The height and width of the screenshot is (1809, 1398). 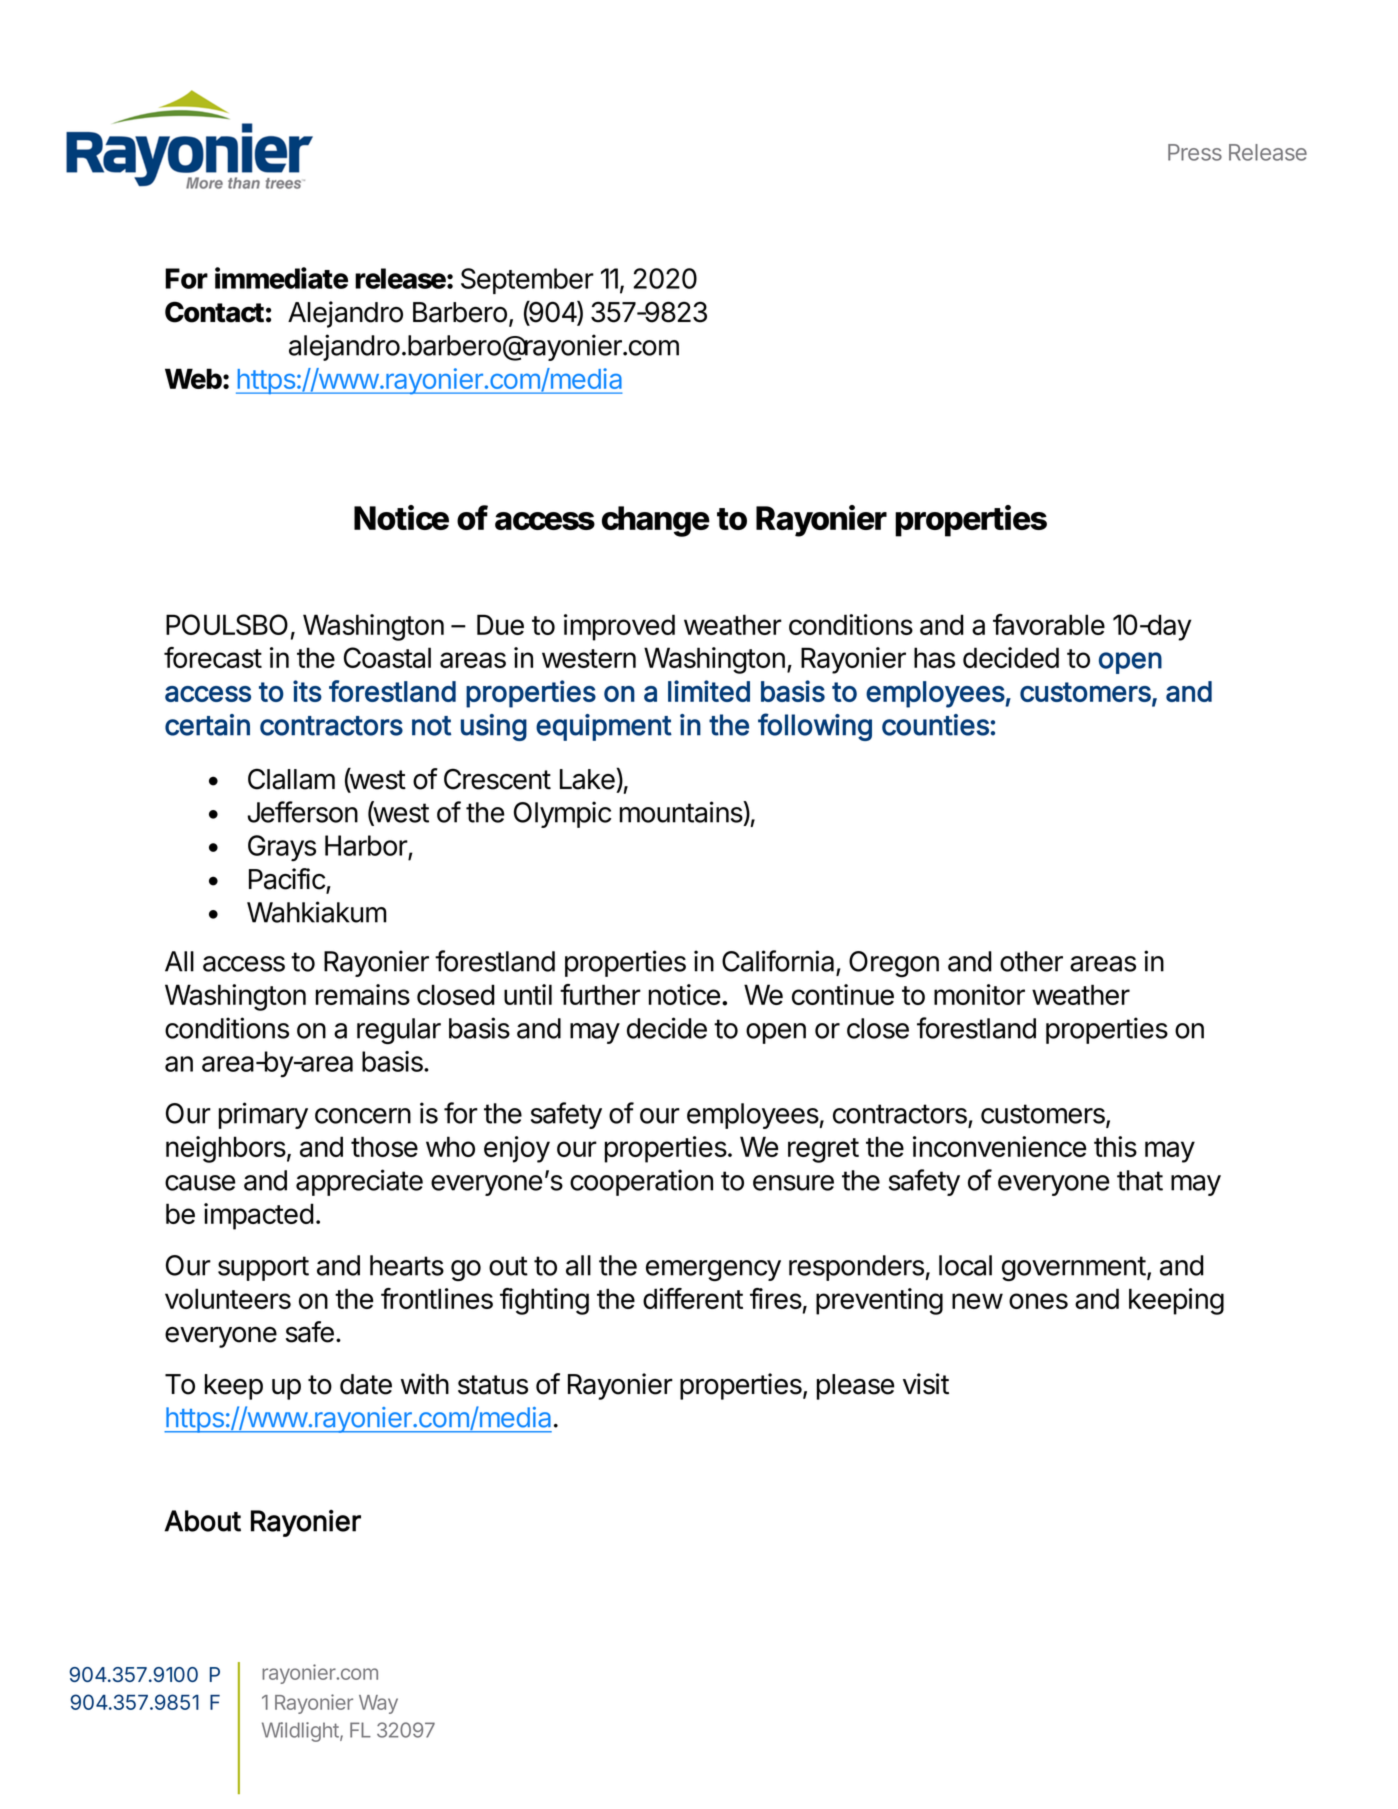 What do you see at coordinates (378, 1704) in the screenshot?
I see `Way` at bounding box center [378, 1704].
